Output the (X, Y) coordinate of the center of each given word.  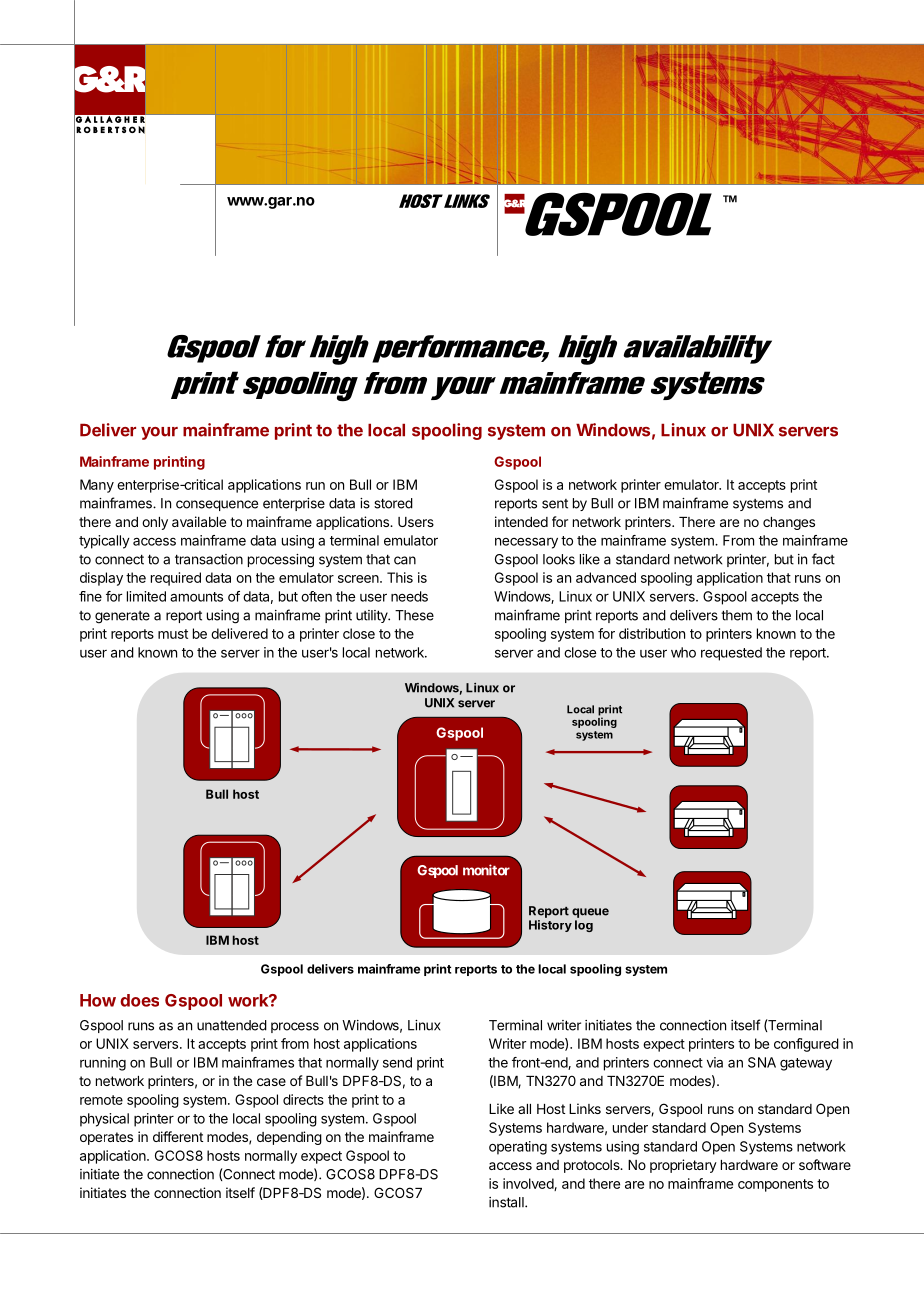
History (550, 926)
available (199, 521)
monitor (486, 870)
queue (590, 913)
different (178, 1136)
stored (393, 503)
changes (789, 523)
